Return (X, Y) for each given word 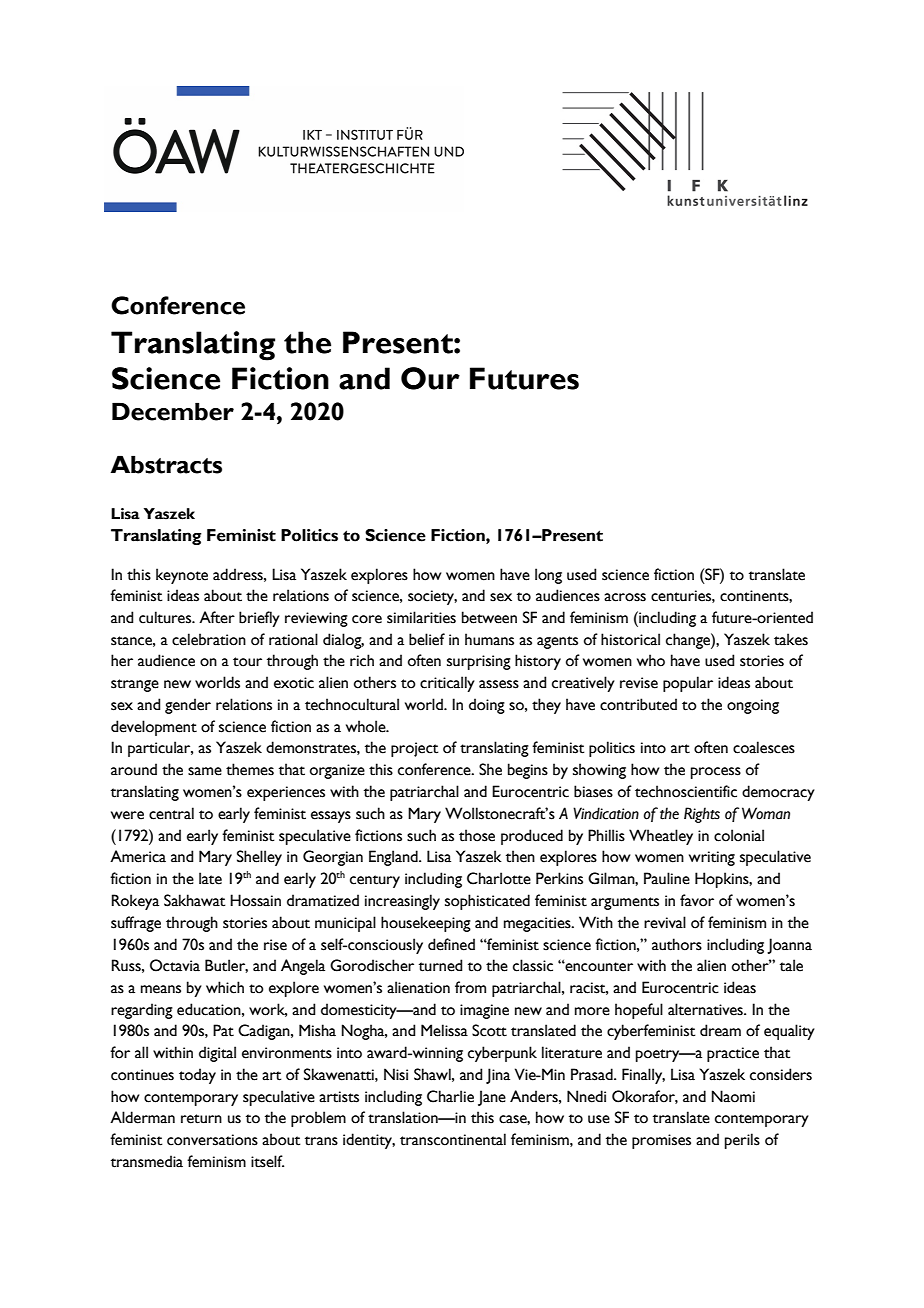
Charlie (450, 1096)
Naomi (733, 1096)
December (173, 411)
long (548, 576)
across (625, 597)
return (201, 1119)
